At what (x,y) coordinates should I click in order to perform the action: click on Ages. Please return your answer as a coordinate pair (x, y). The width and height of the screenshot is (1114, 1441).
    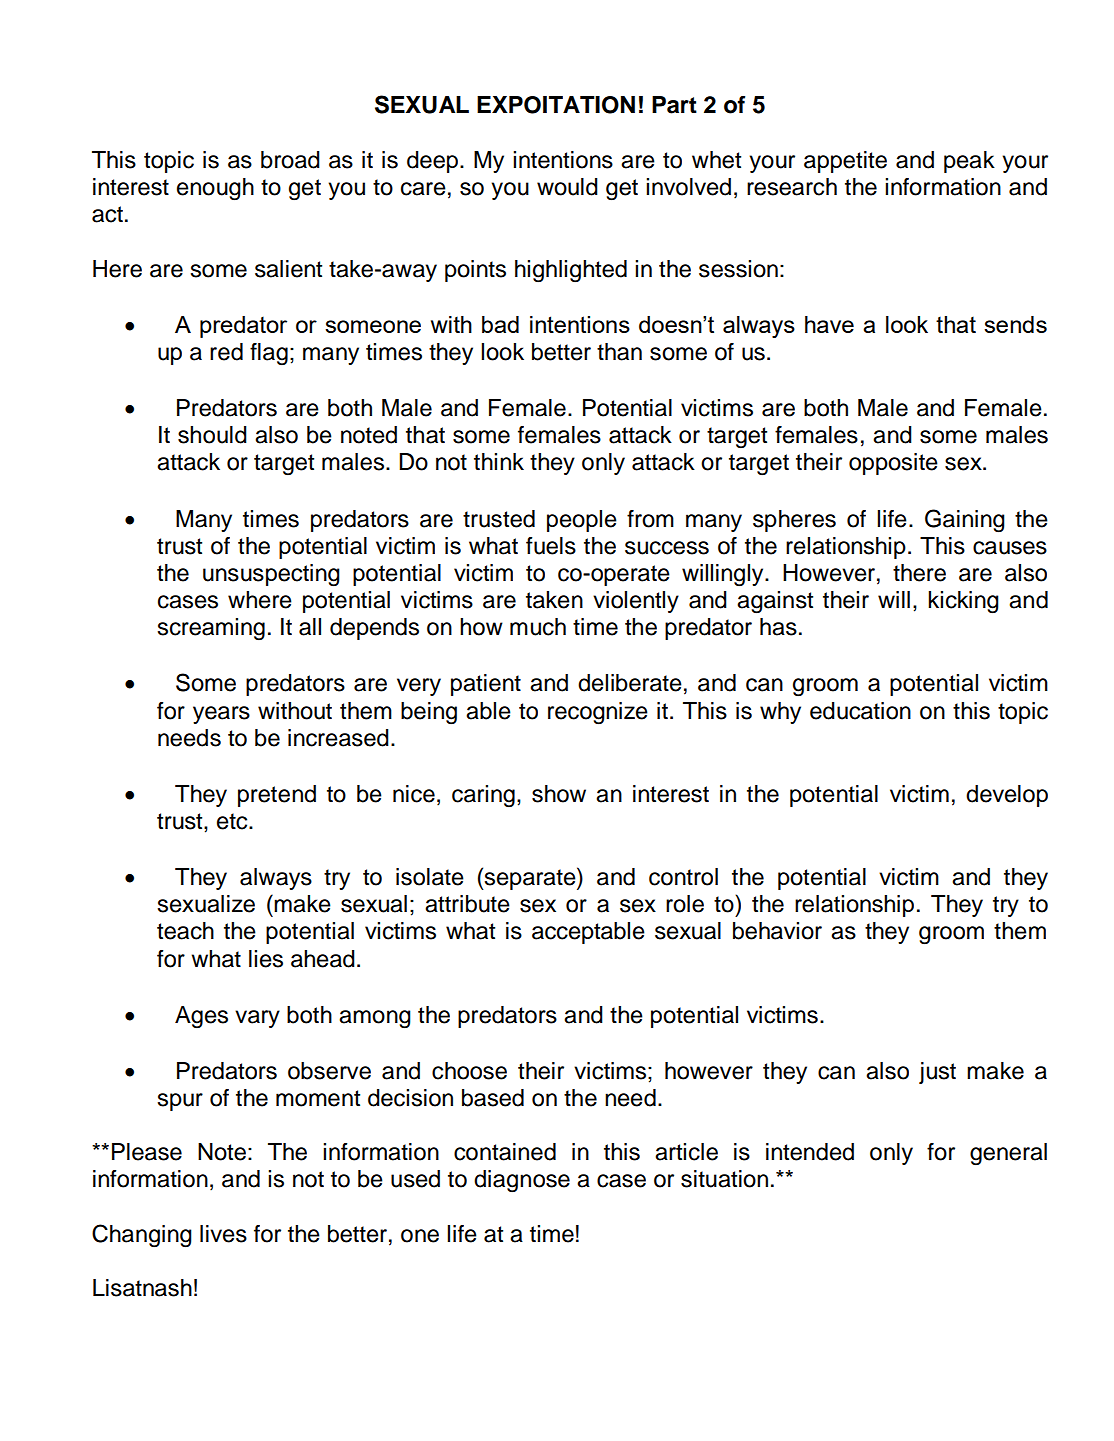
    Looking at the image, I should click on (201, 1017).
